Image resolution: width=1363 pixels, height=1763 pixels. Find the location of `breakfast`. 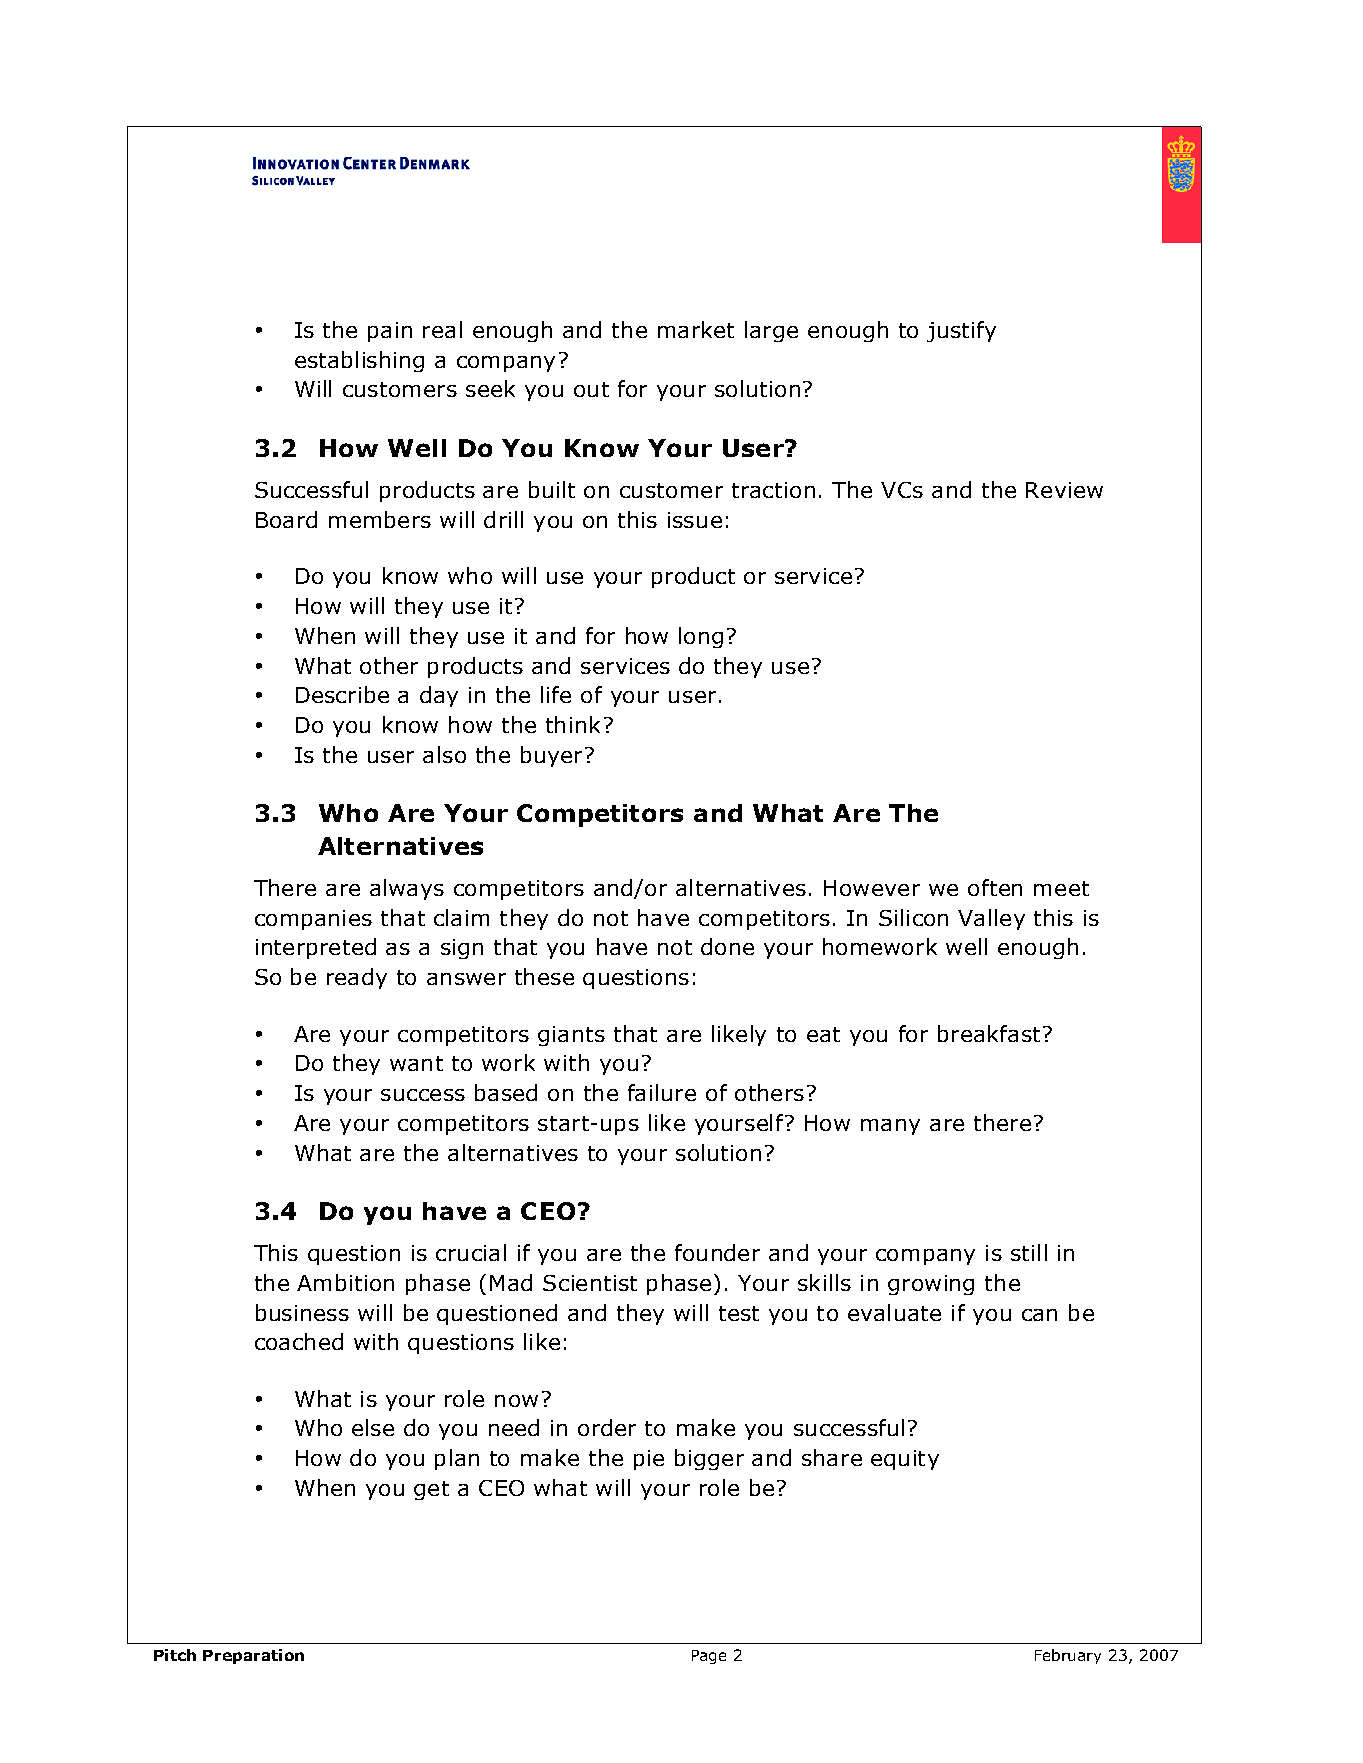

breakfast is located at coordinates (989, 1033).
